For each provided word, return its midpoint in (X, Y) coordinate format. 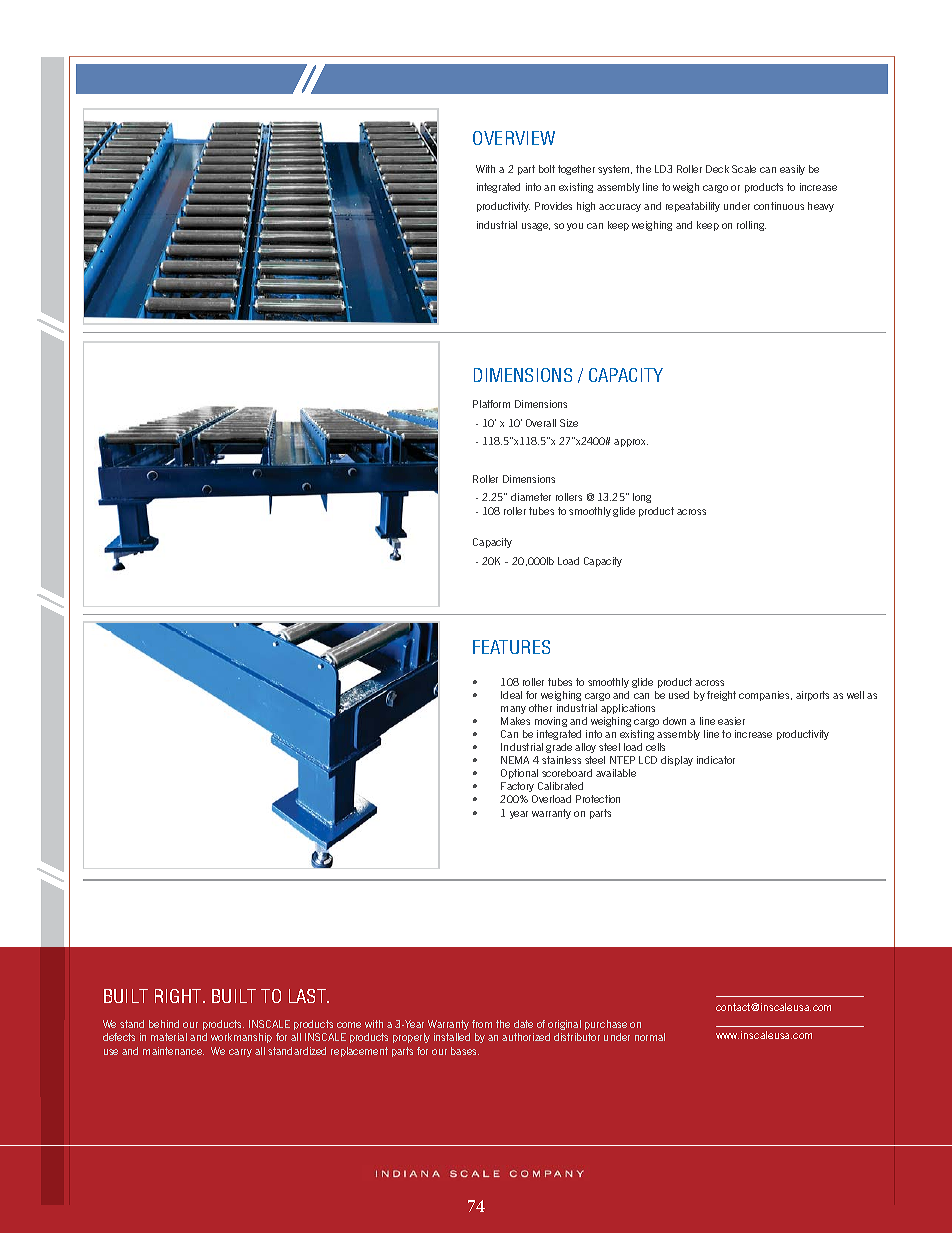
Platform (491, 404)
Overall (541, 423)
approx (631, 443)
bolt (547, 169)
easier (731, 721)
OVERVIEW (514, 138)
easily (792, 170)
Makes (515, 721)
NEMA (515, 760)
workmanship (241, 1038)
